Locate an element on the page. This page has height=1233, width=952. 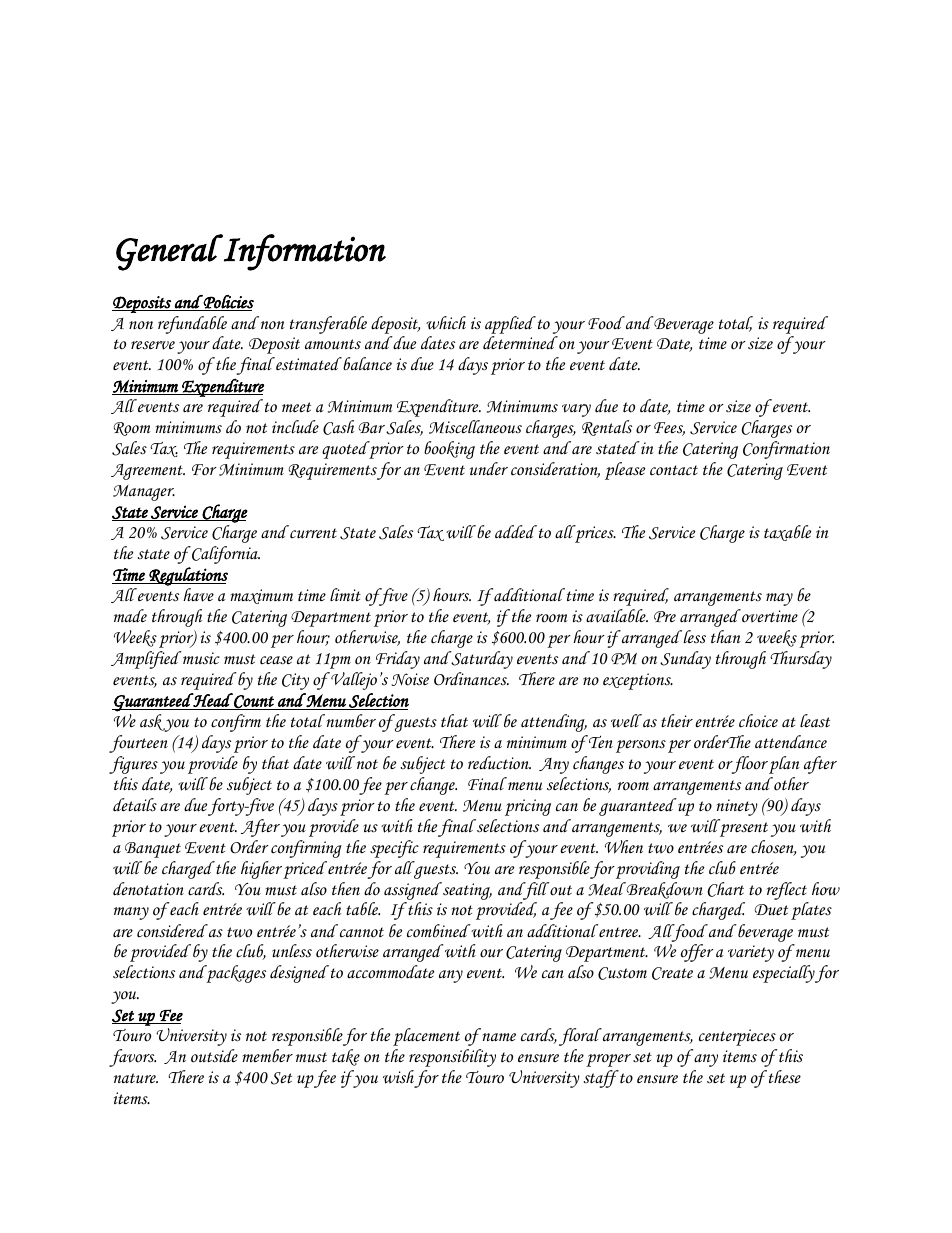
California is located at coordinates (225, 555).
